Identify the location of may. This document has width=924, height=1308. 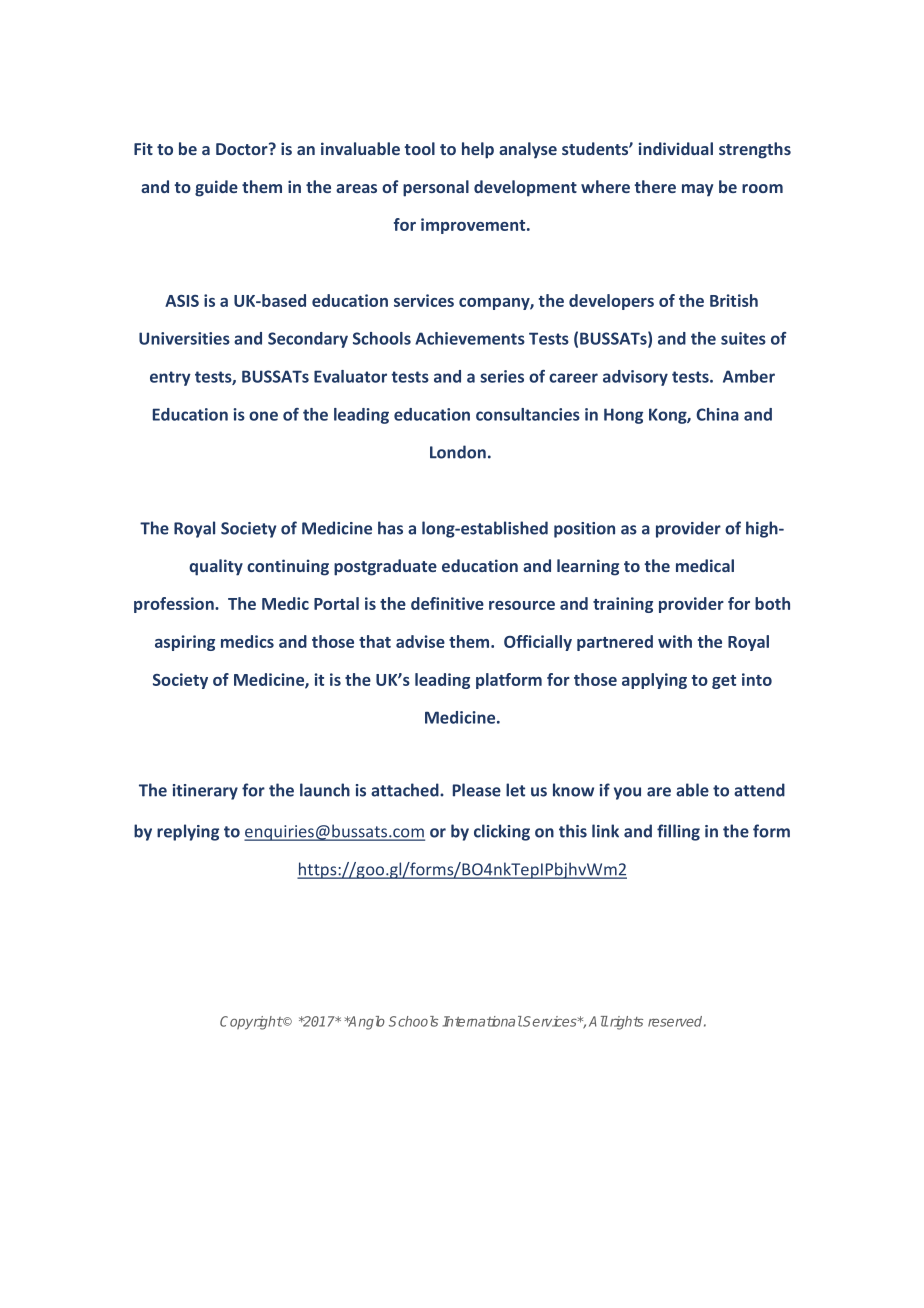
(697, 190).
